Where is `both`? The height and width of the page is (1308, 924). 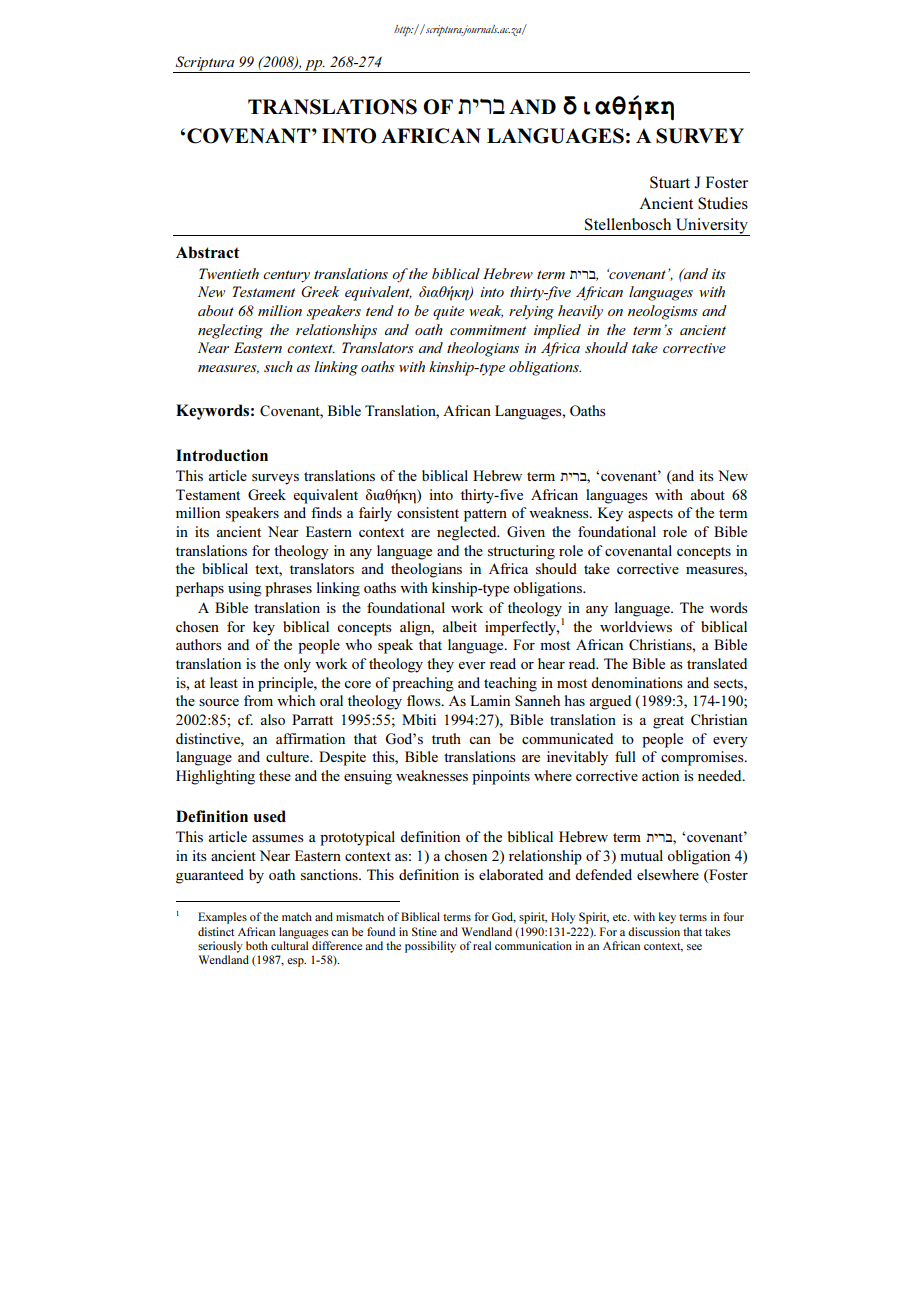 both is located at coordinates (257, 945).
